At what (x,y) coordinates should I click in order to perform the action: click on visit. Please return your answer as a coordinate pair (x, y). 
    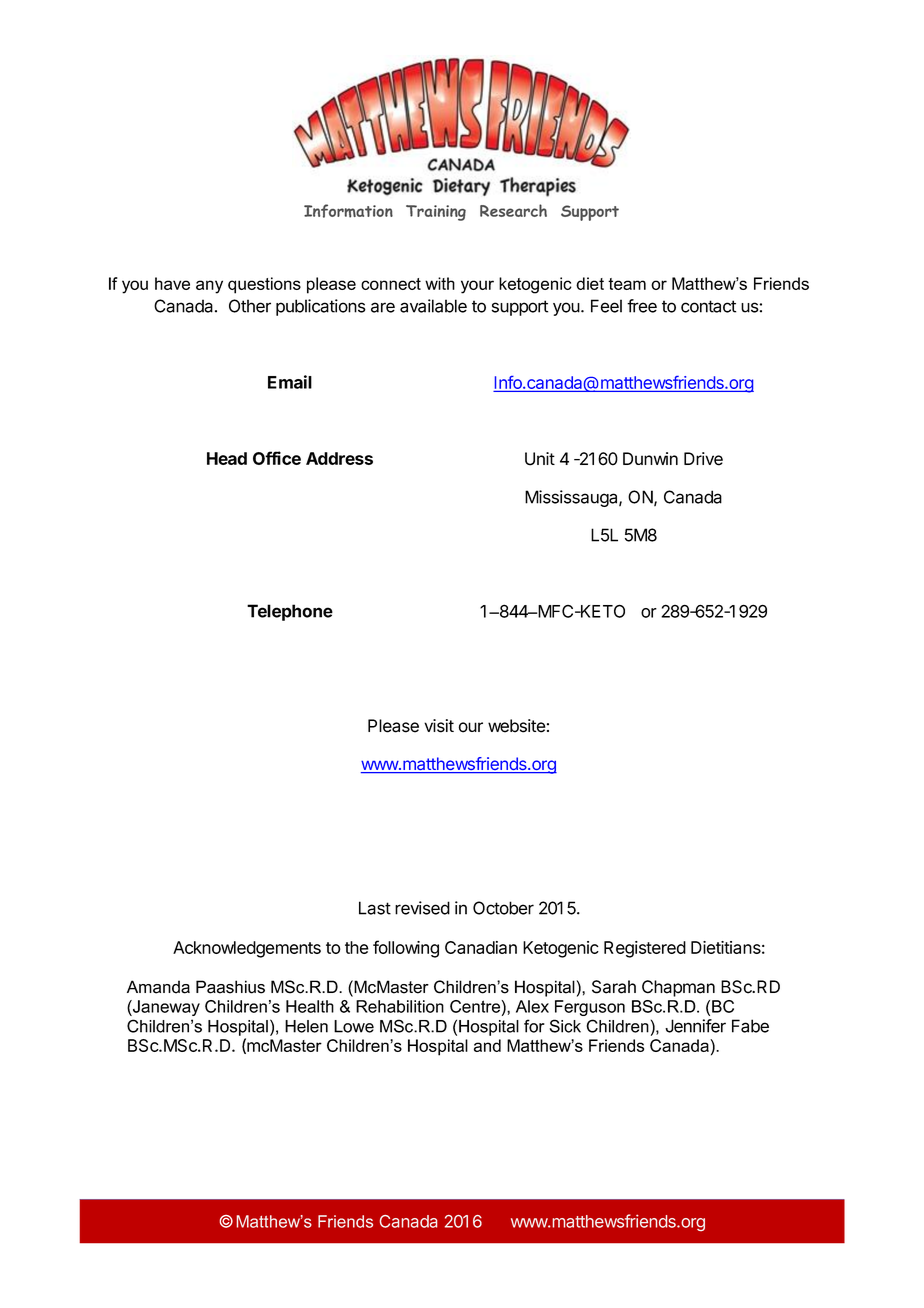
    Looking at the image, I should click on (439, 726).
